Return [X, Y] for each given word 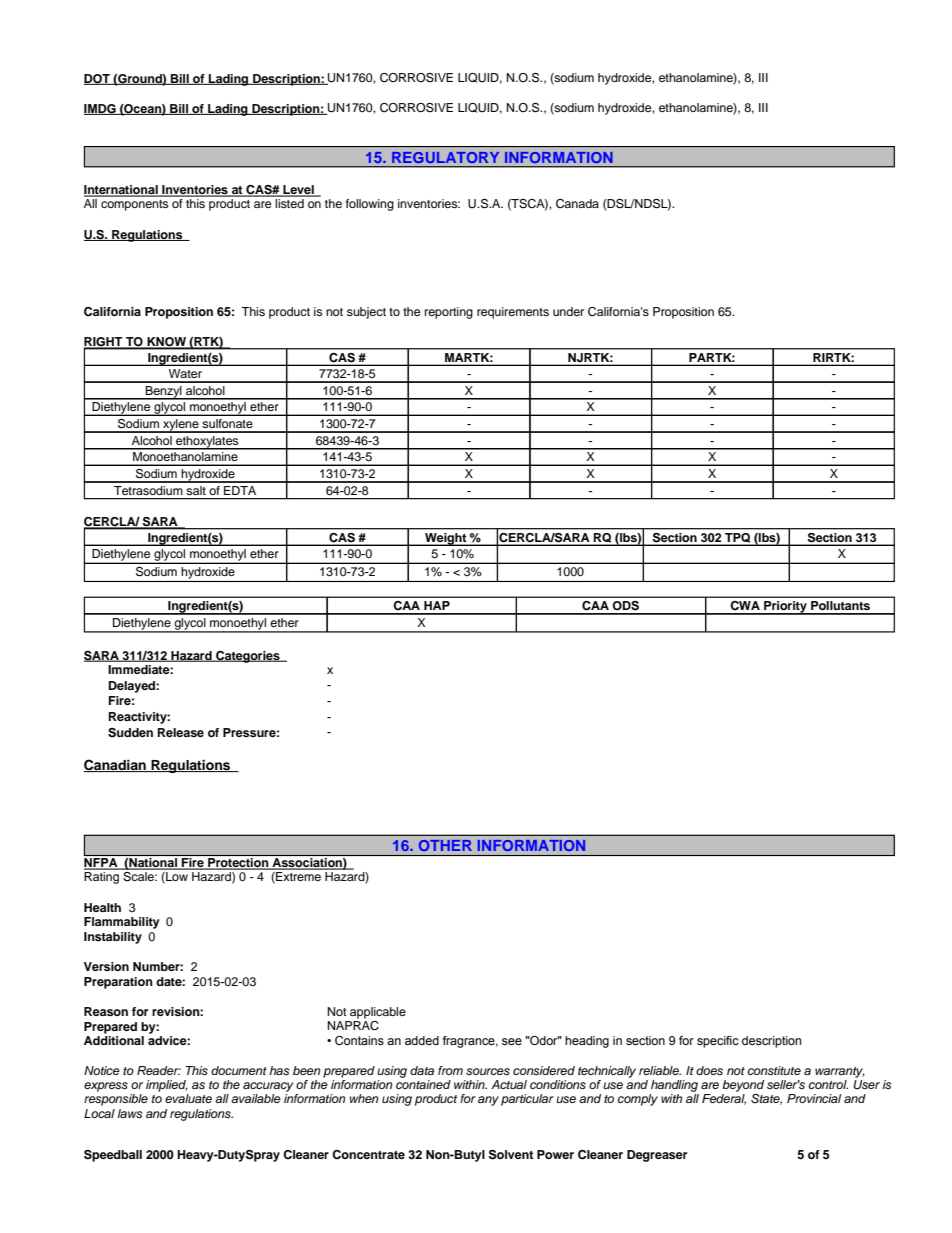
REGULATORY [445, 157]
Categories [248, 657]
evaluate [188, 1098]
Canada [577, 204]
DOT [98, 79]
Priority [785, 608]
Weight [446, 539]
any [488, 1101]
